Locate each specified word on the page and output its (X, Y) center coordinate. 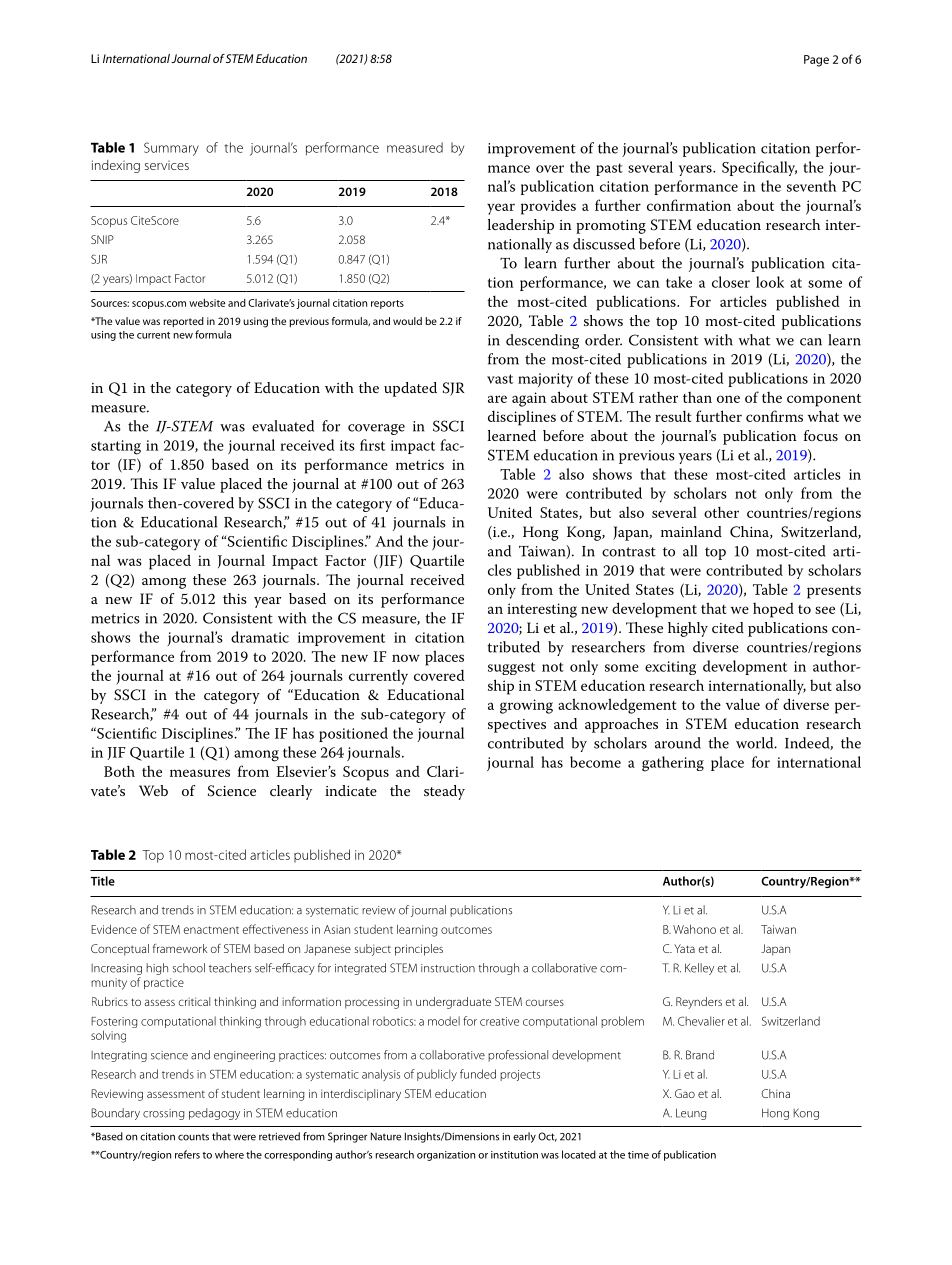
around (678, 743)
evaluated (283, 426)
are (497, 399)
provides (548, 207)
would (407, 321)
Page (816, 61)
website (207, 303)
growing (526, 706)
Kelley (699, 969)
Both (119, 771)
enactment (211, 930)
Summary (171, 149)
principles (419, 950)
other (721, 512)
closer (731, 282)
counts (193, 1137)
